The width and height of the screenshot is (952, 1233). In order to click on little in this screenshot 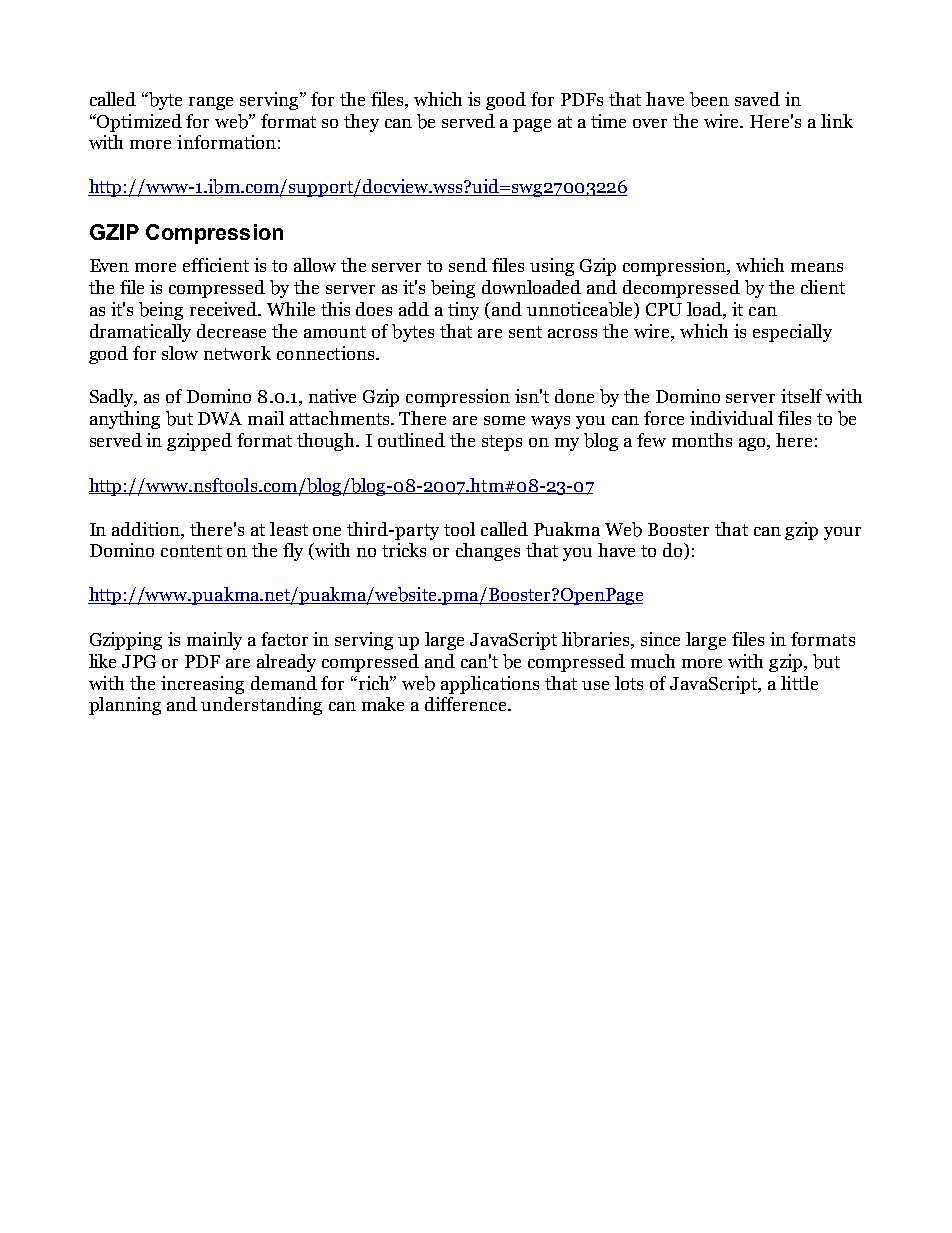, I will do `click(799, 683)`.
